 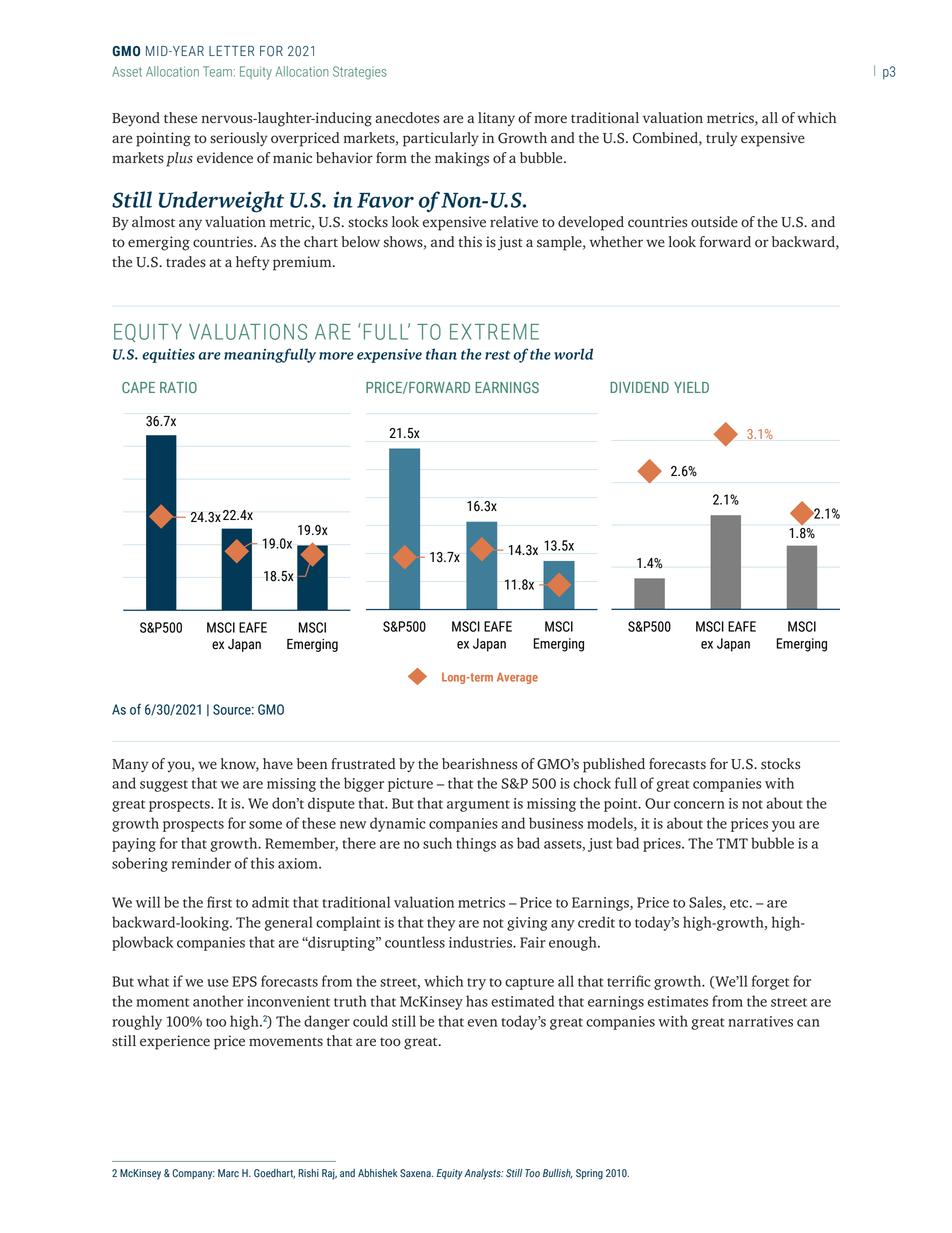 What do you see at coordinates (168, 356) in the screenshot?
I see `equities` at bounding box center [168, 356].
